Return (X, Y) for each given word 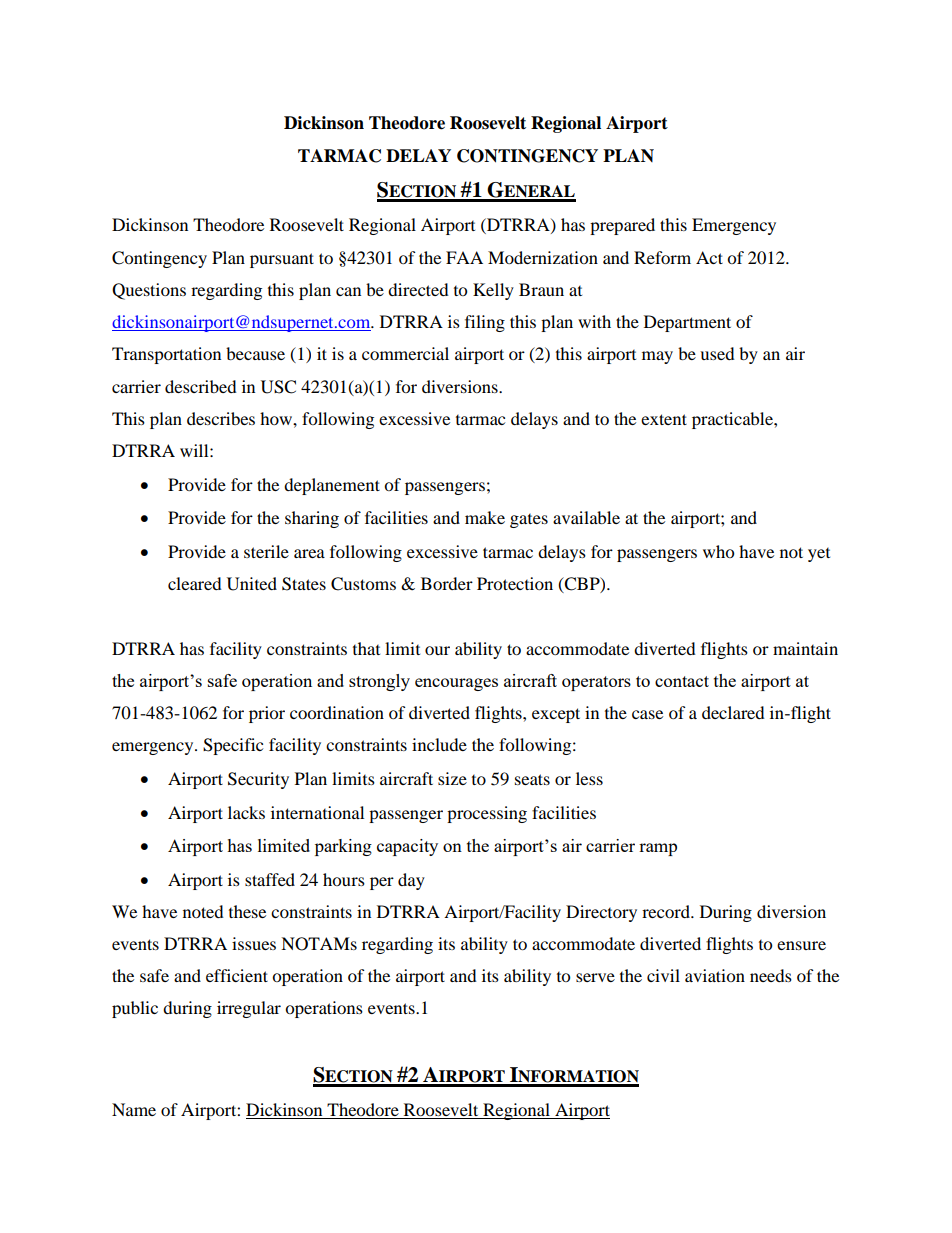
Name (134, 1109)
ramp (658, 849)
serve (595, 977)
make (485, 517)
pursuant (282, 260)
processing (487, 814)
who (718, 551)
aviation (715, 975)
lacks (246, 812)
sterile (266, 551)
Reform (662, 257)
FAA (464, 257)
